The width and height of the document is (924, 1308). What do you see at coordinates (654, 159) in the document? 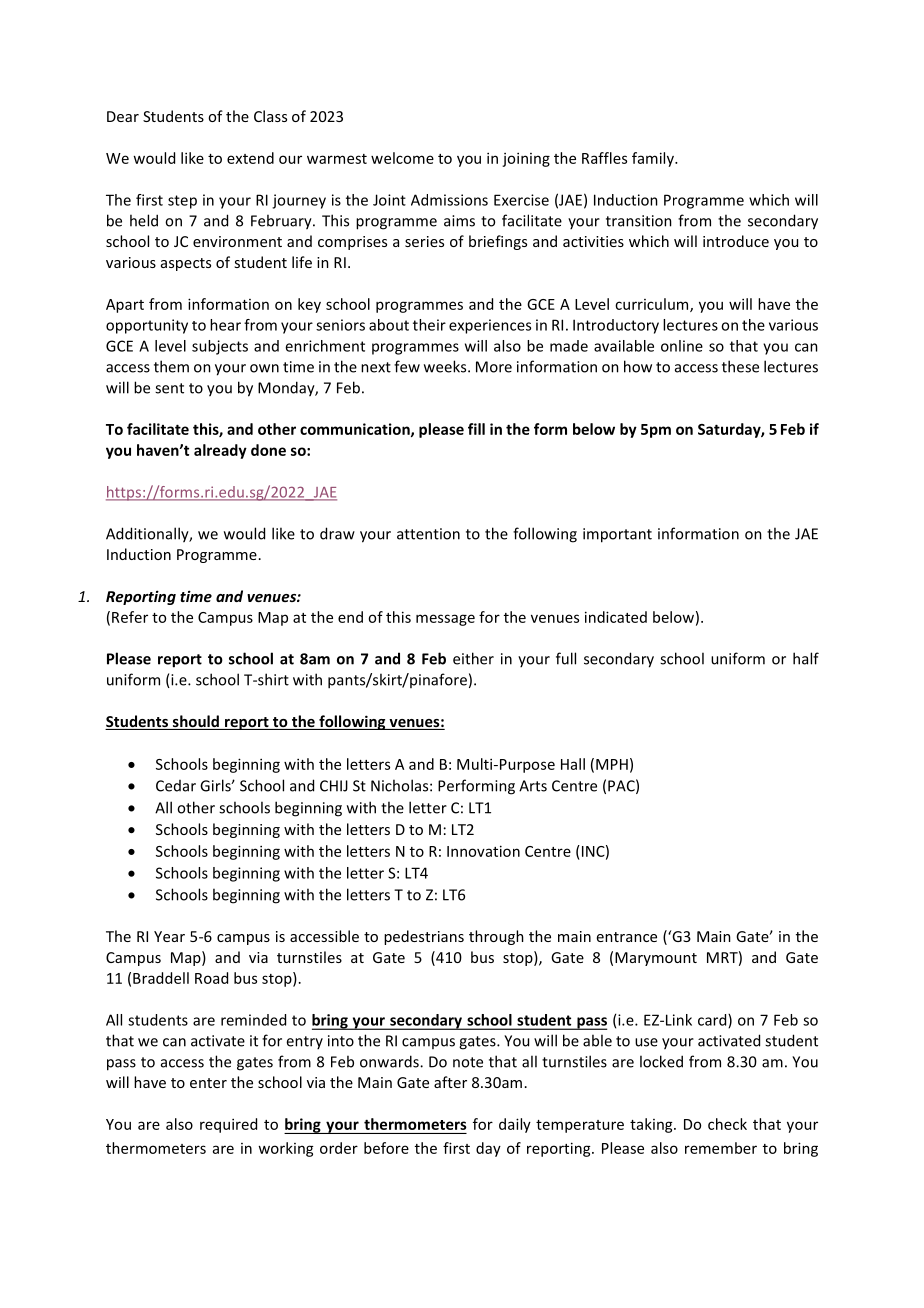
I see `family` at bounding box center [654, 159].
